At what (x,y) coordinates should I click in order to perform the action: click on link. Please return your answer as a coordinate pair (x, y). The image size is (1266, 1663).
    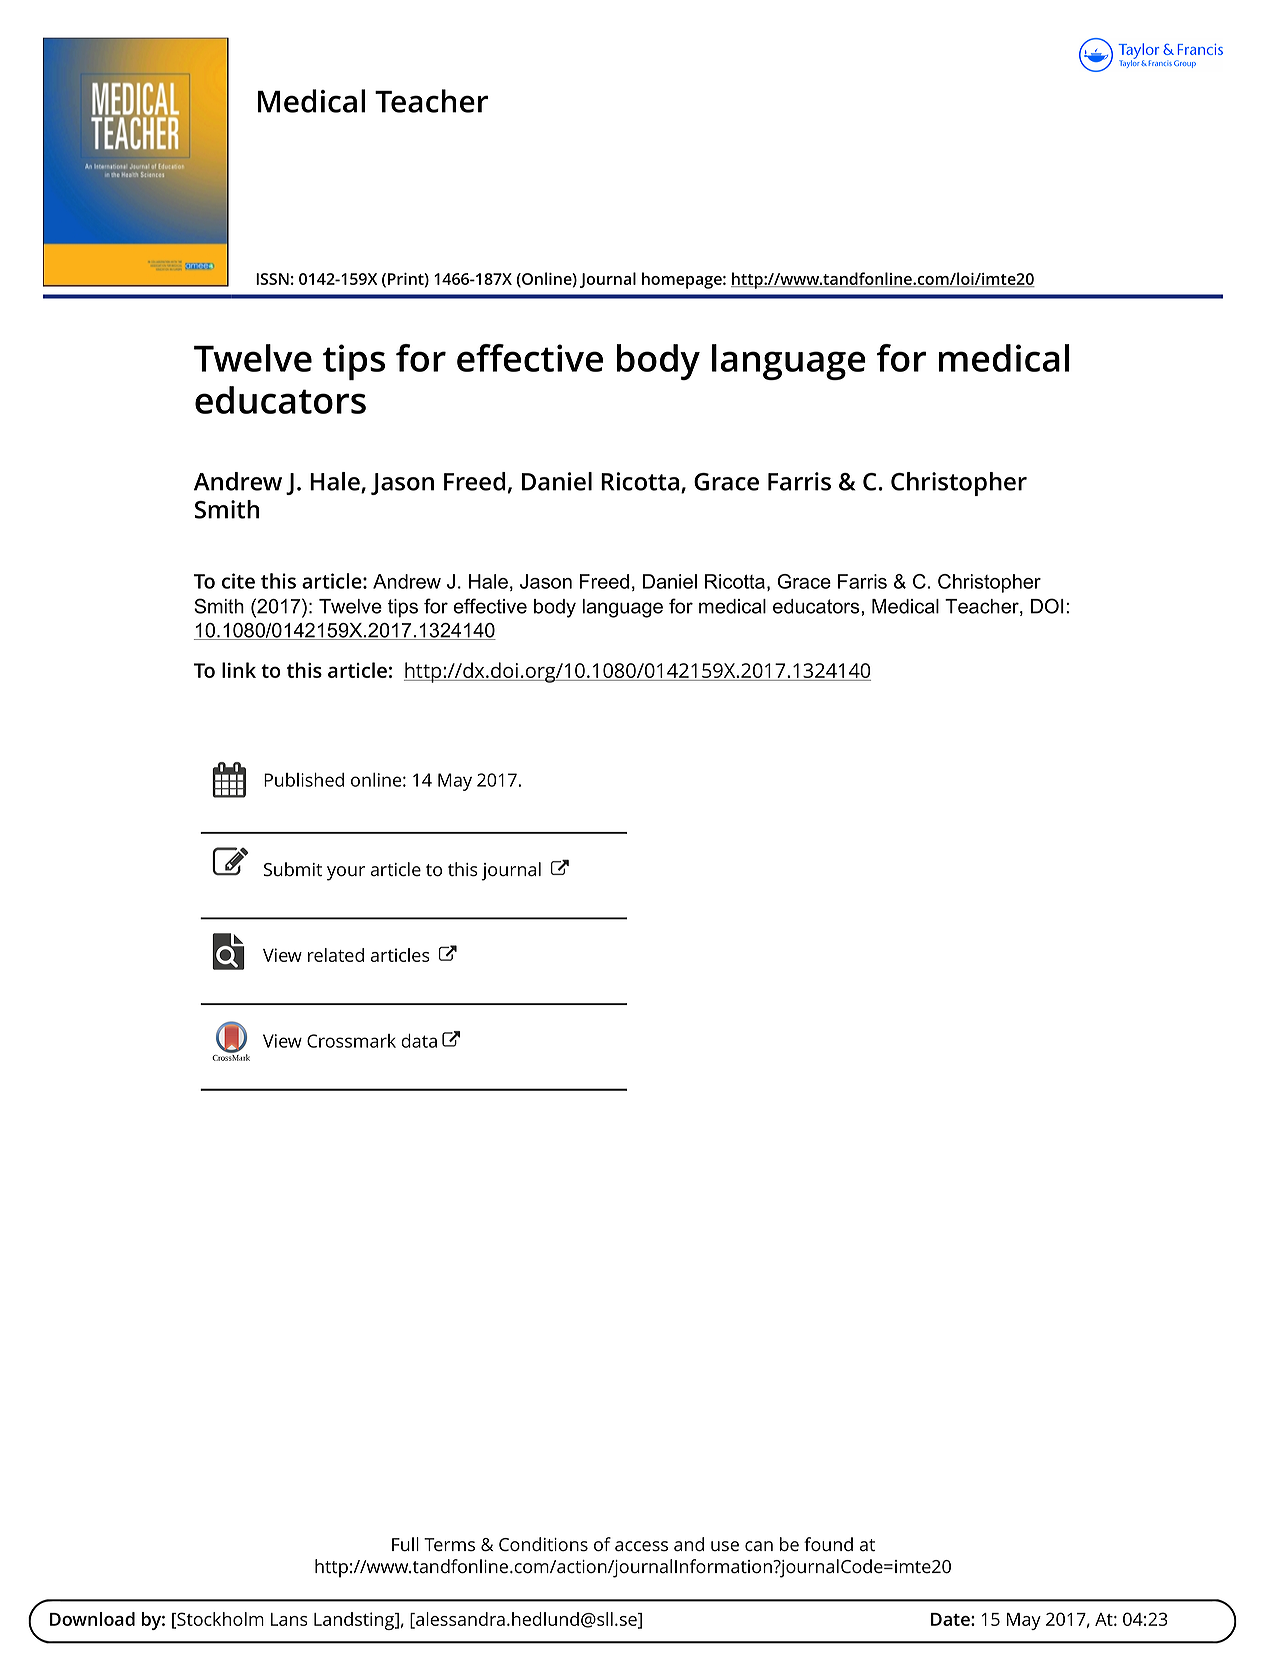
    Looking at the image, I should click on (239, 670).
